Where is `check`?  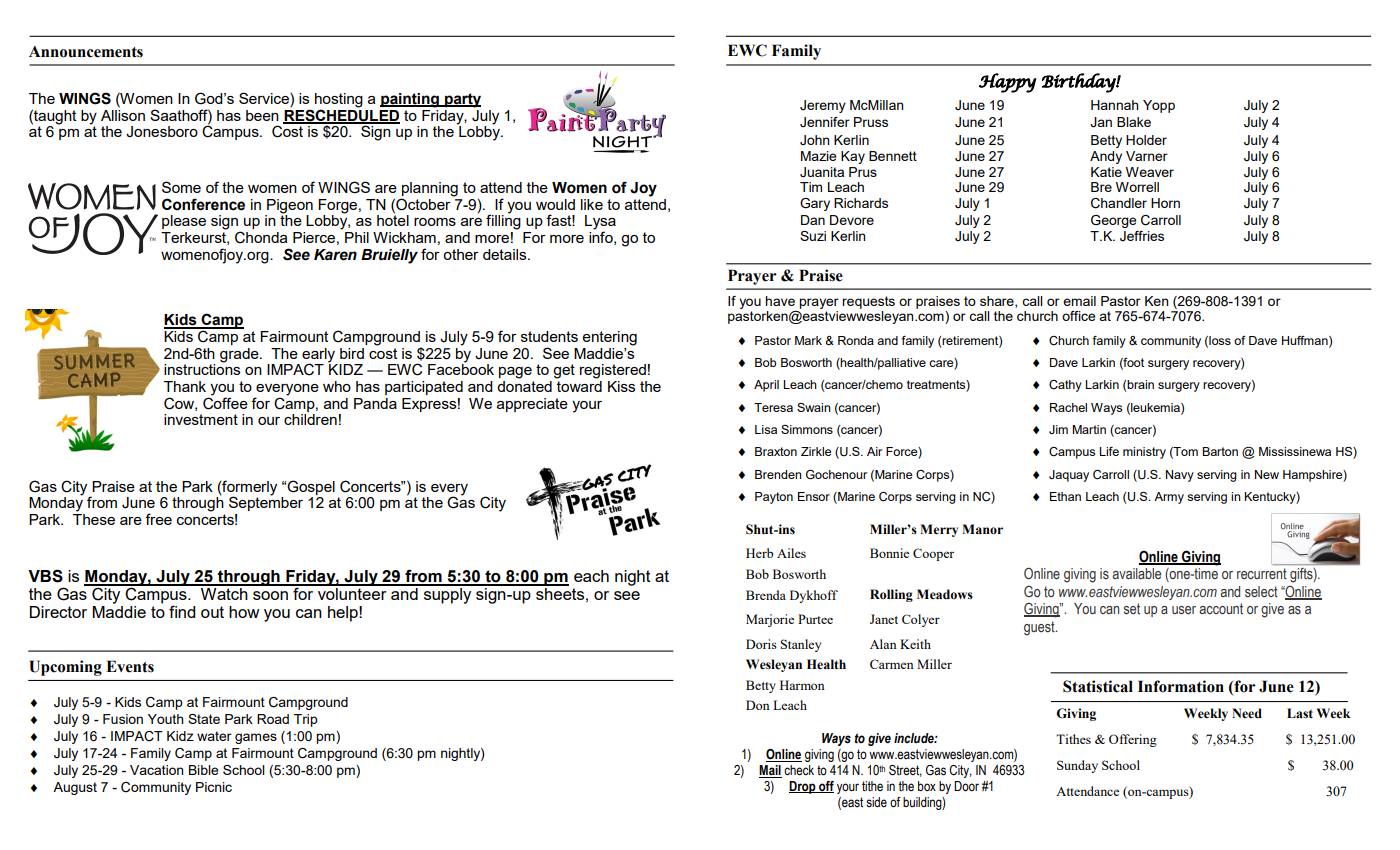 check is located at coordinates (799, 770).
